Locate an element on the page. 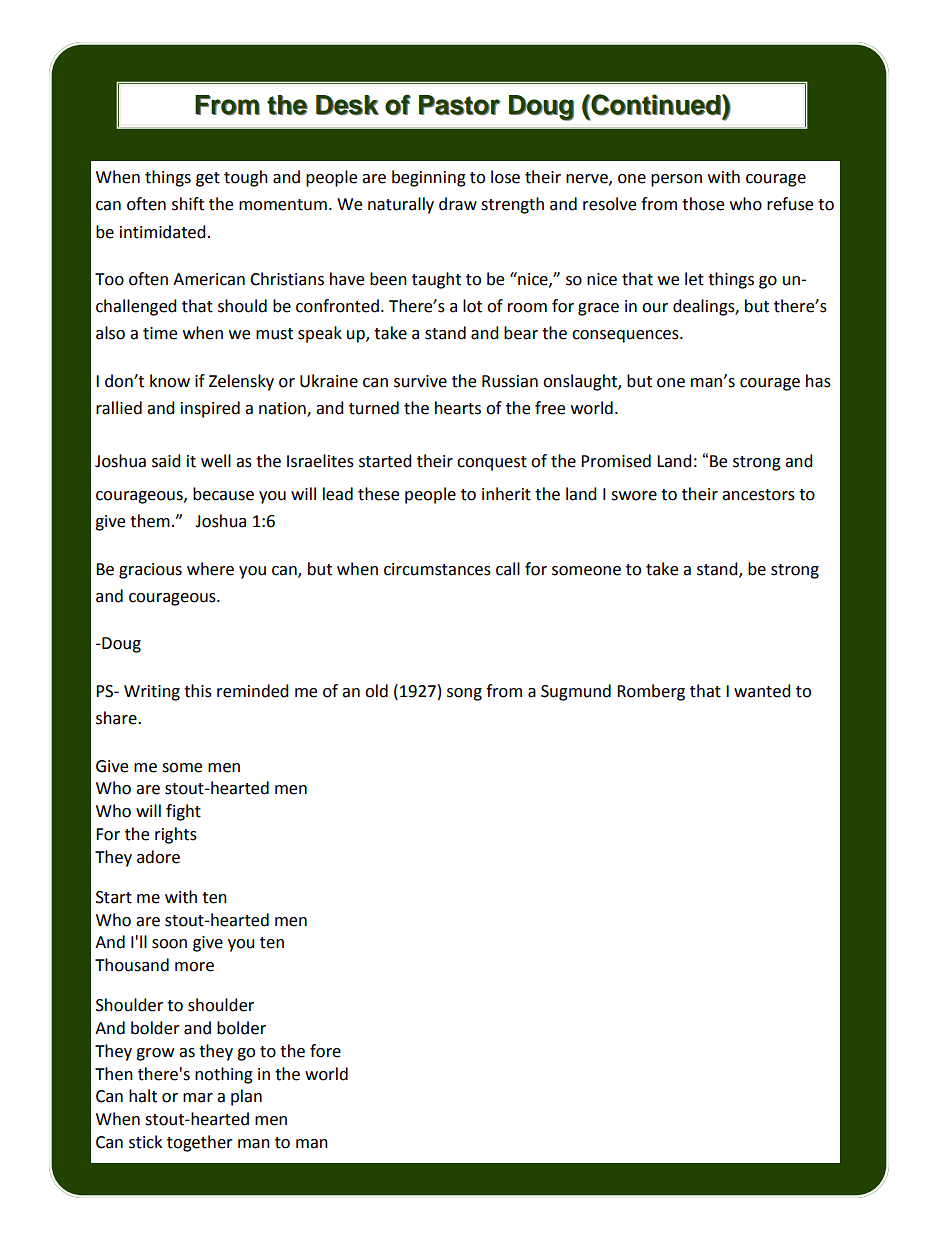 This page has width=952, height=1233. where is located at coordinates (210, 569).
